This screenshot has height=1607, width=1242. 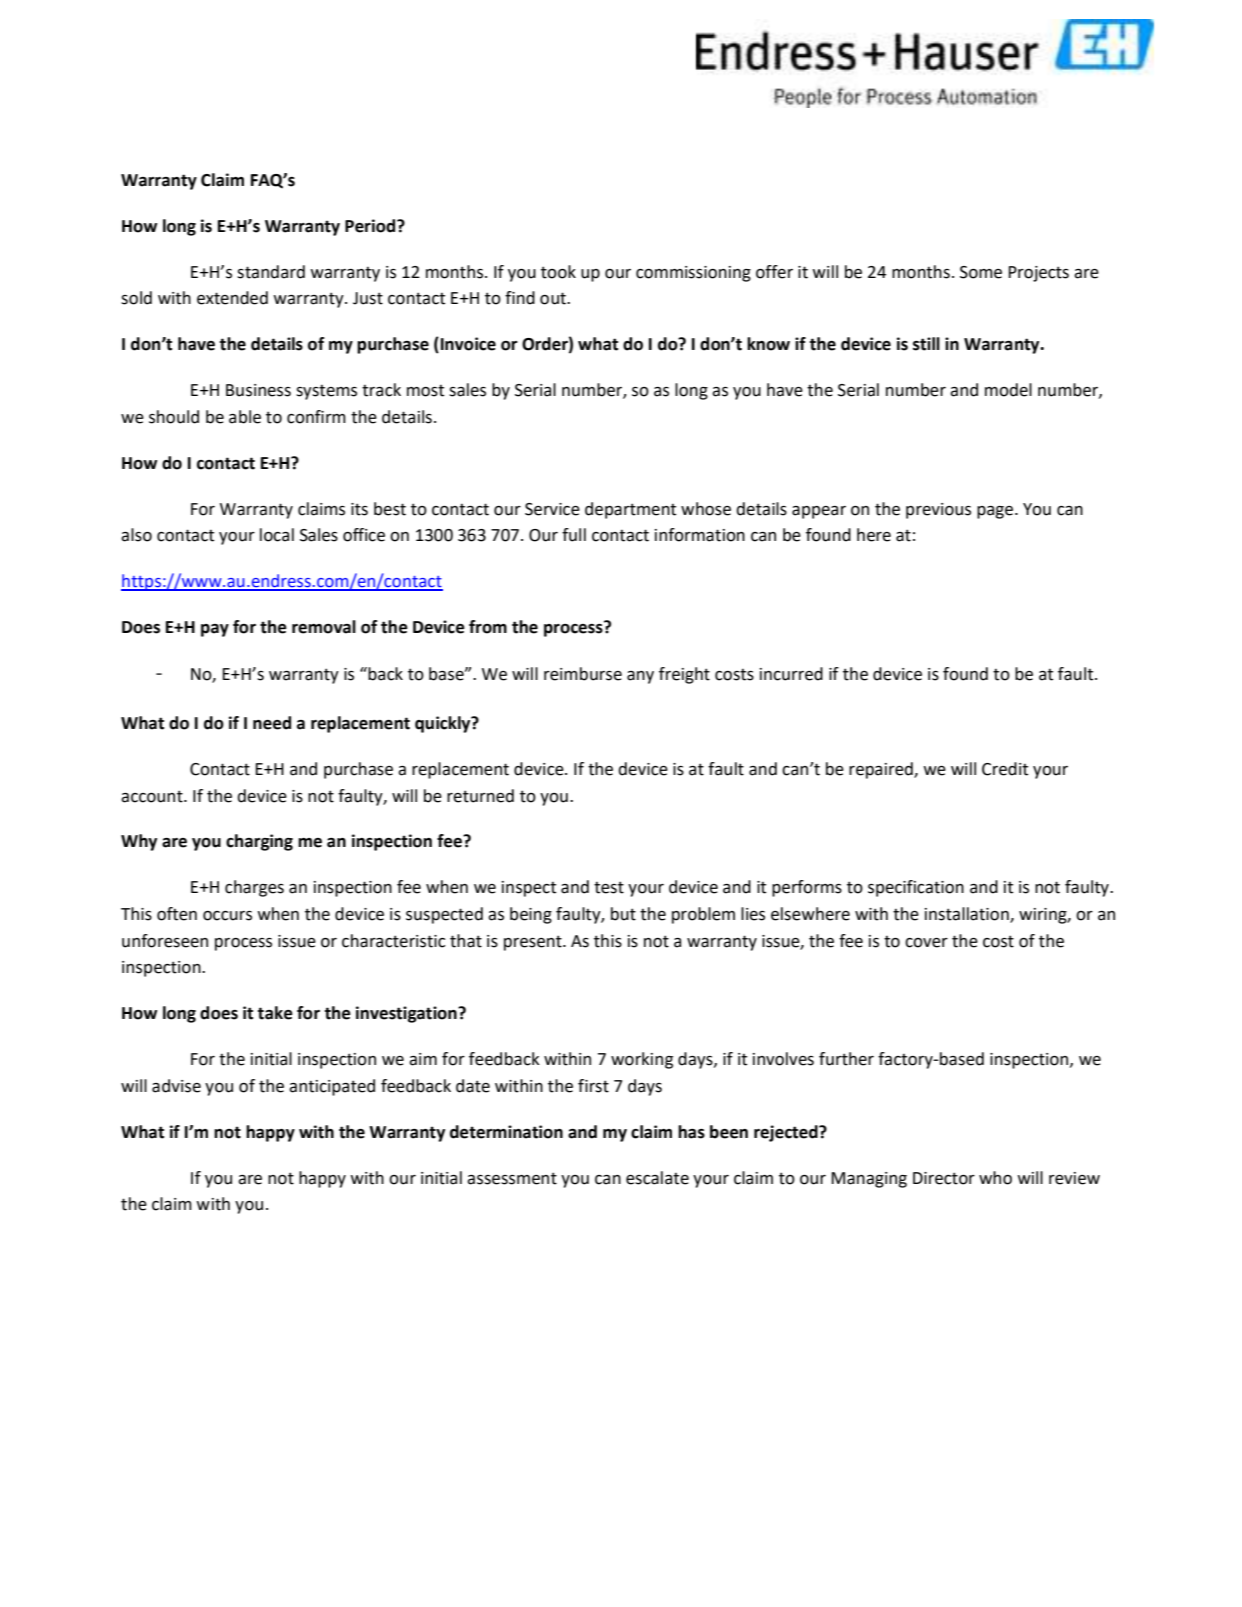 I want to click on test, so click(x=609, y=887).
